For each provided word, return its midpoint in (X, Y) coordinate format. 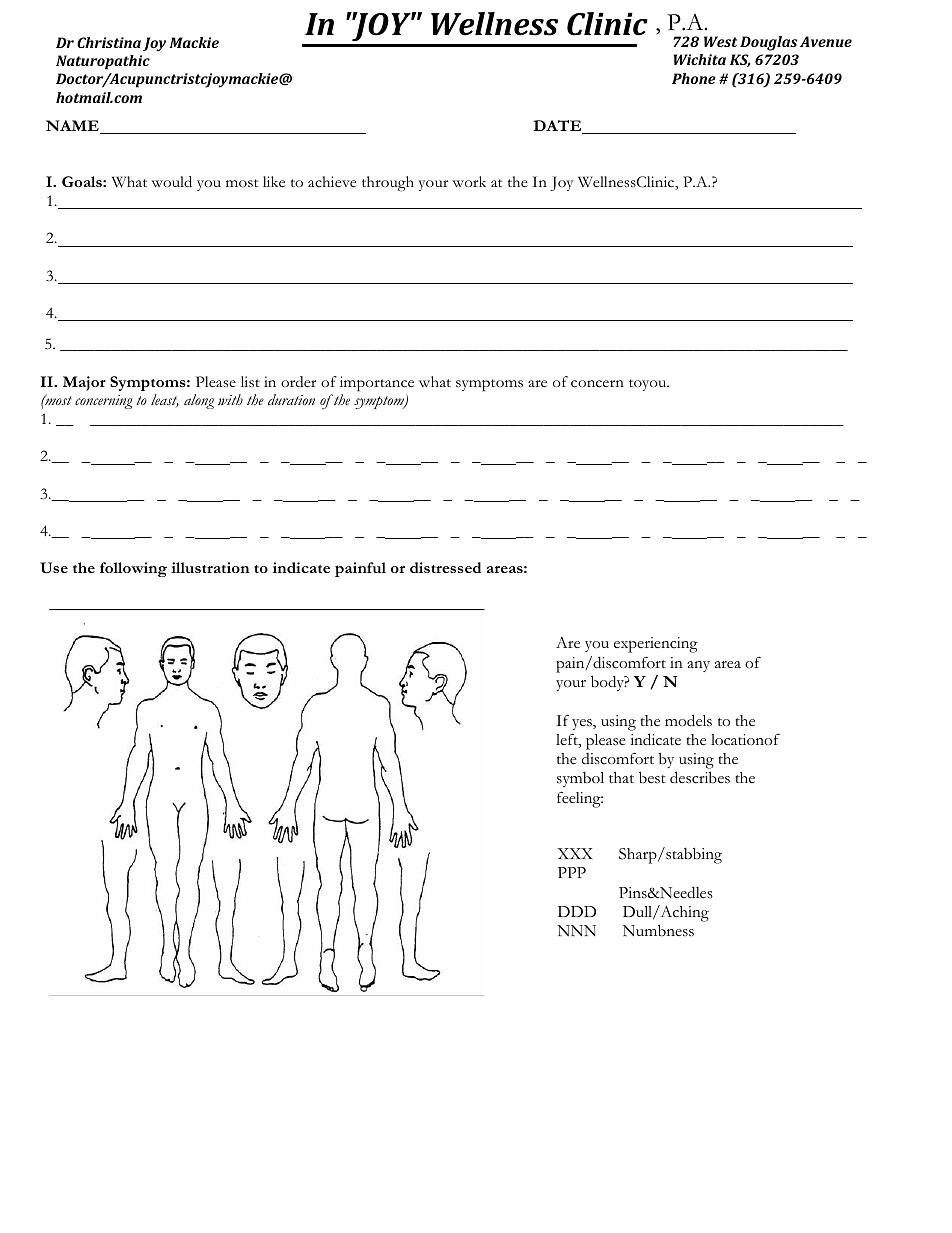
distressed (445, 567)
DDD (577, 911)
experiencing (656, 645)
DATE (558, 127)
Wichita (700, 59)
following (133, 569)
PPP (572, 872)
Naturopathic (103, 62)
